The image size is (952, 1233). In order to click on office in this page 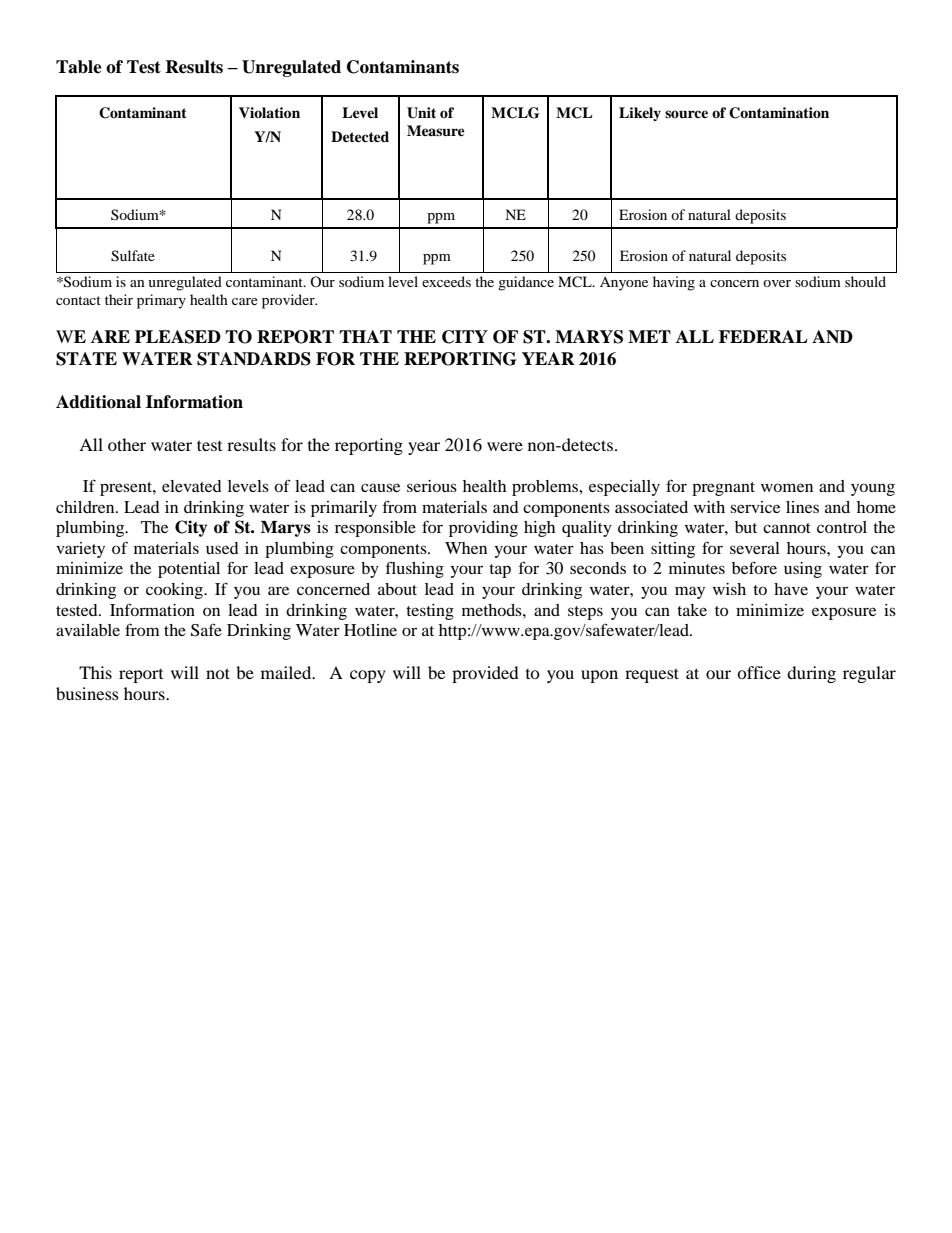, I will do `click(759, 672)`.
